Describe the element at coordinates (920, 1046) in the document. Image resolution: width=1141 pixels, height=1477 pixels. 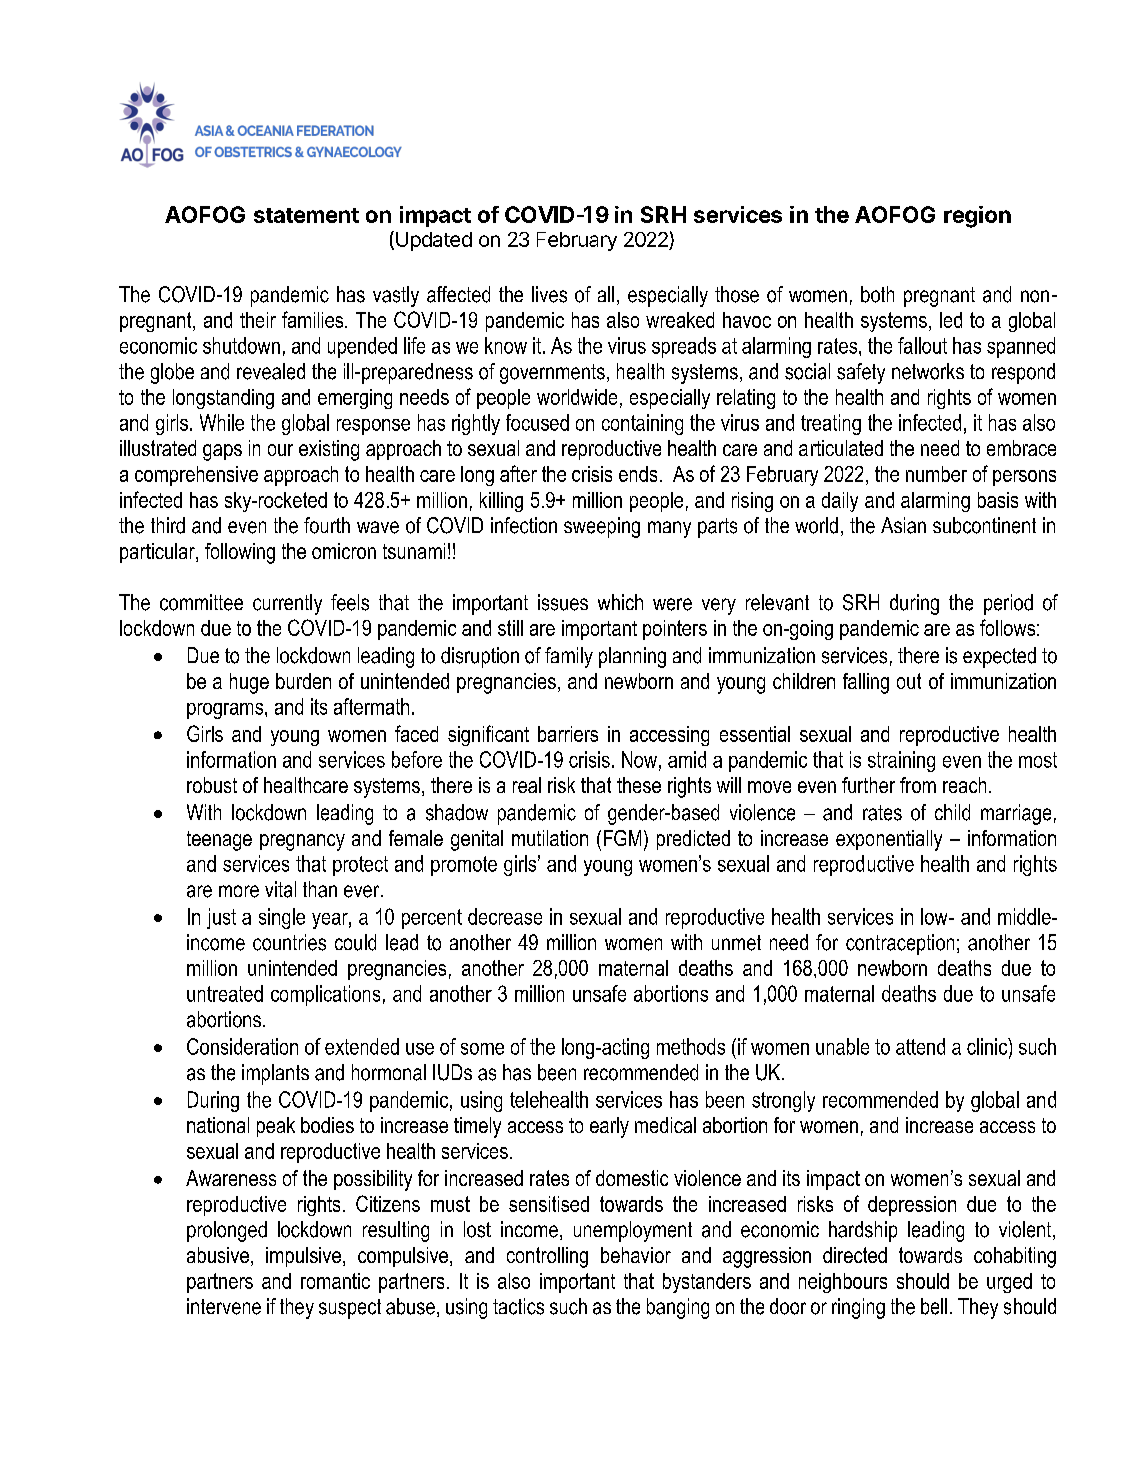
I see `attend` at that location.
